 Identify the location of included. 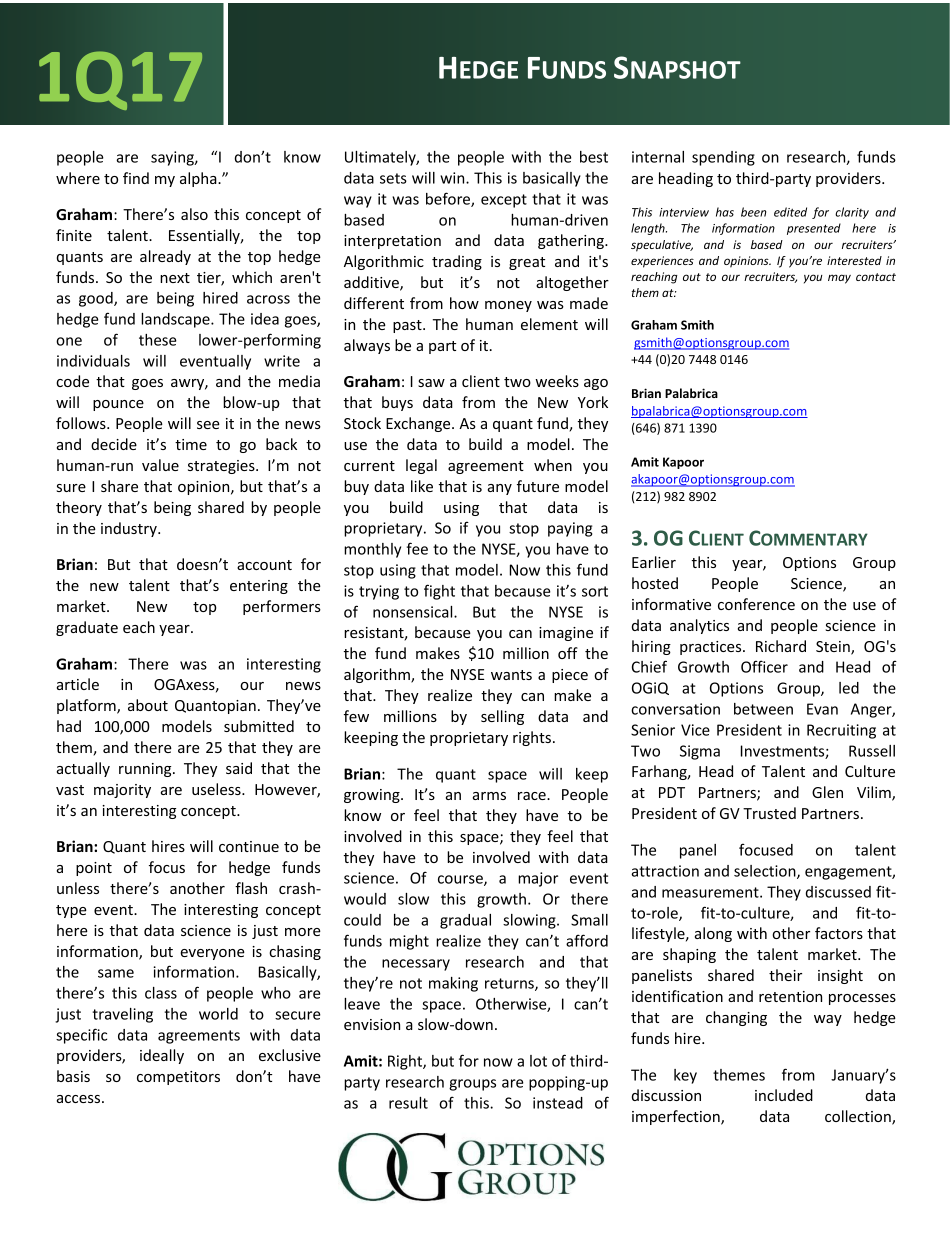
(784, 1095).
